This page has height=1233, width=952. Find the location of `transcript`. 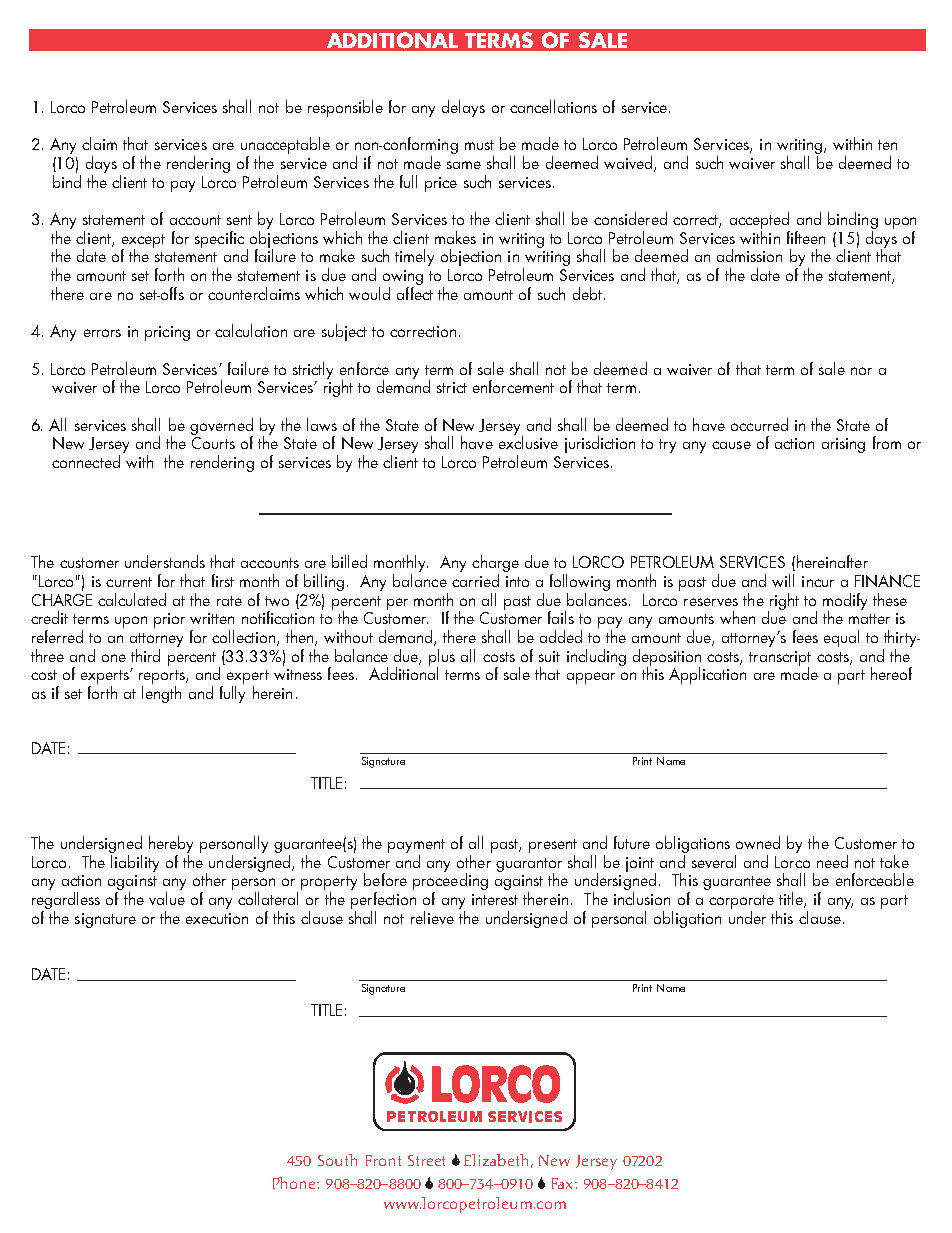

transcript is located at coordinates (780, 659).
